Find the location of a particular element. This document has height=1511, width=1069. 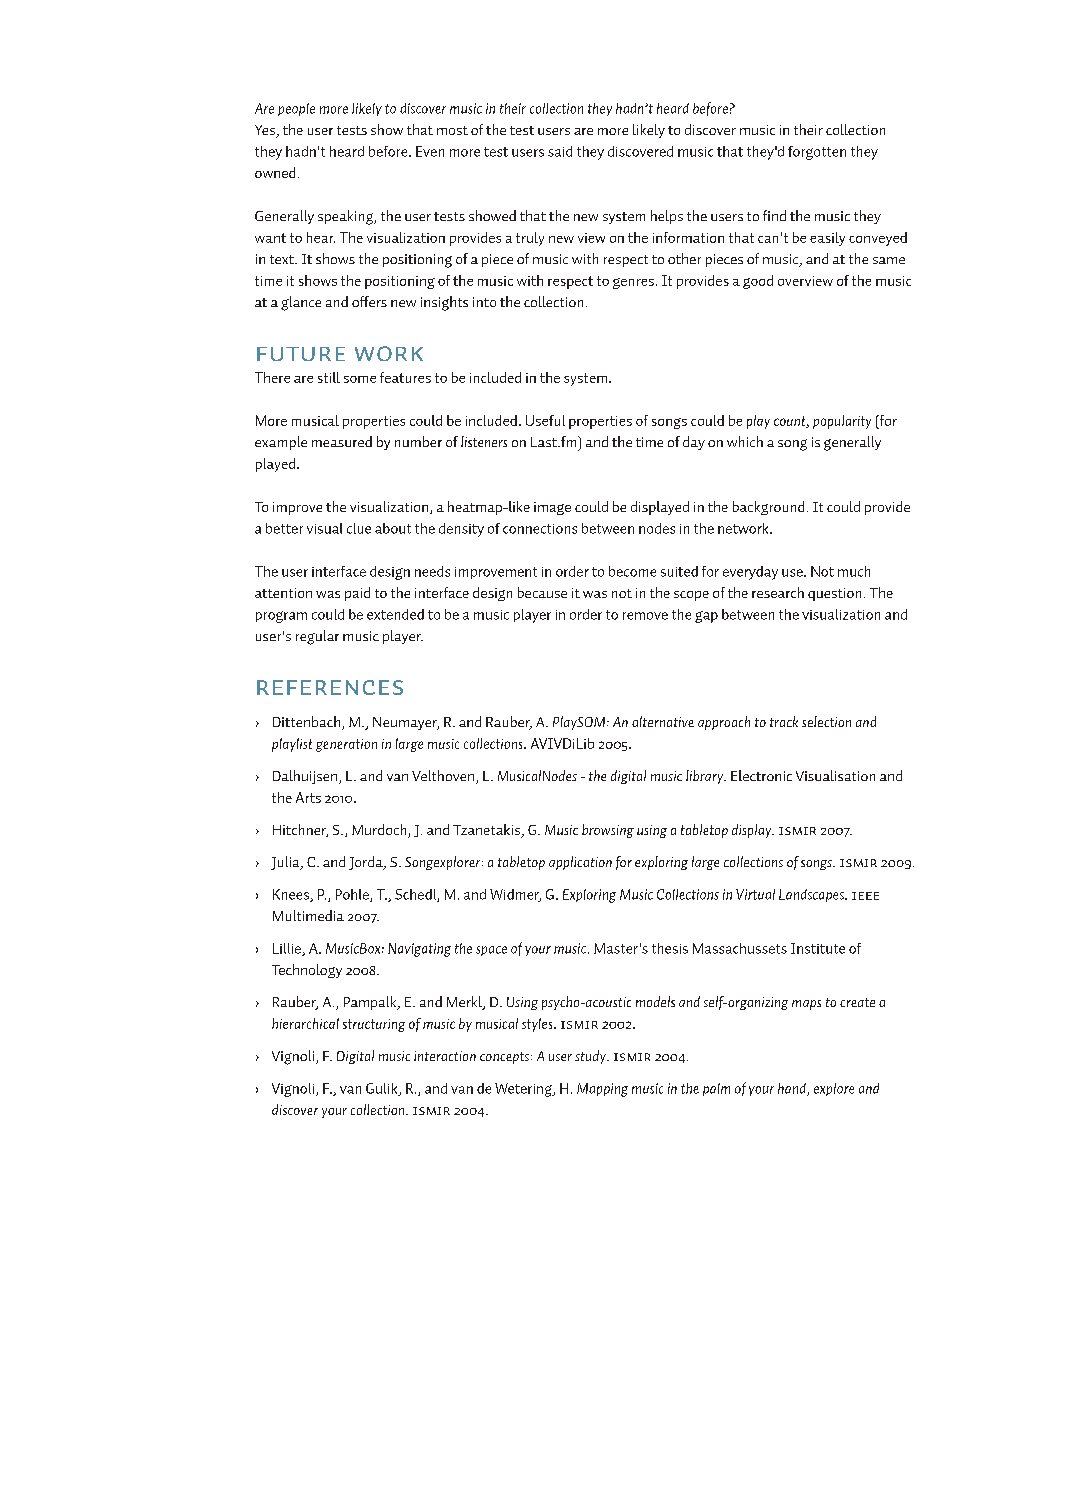

question is located at coordinates (834, 594).
